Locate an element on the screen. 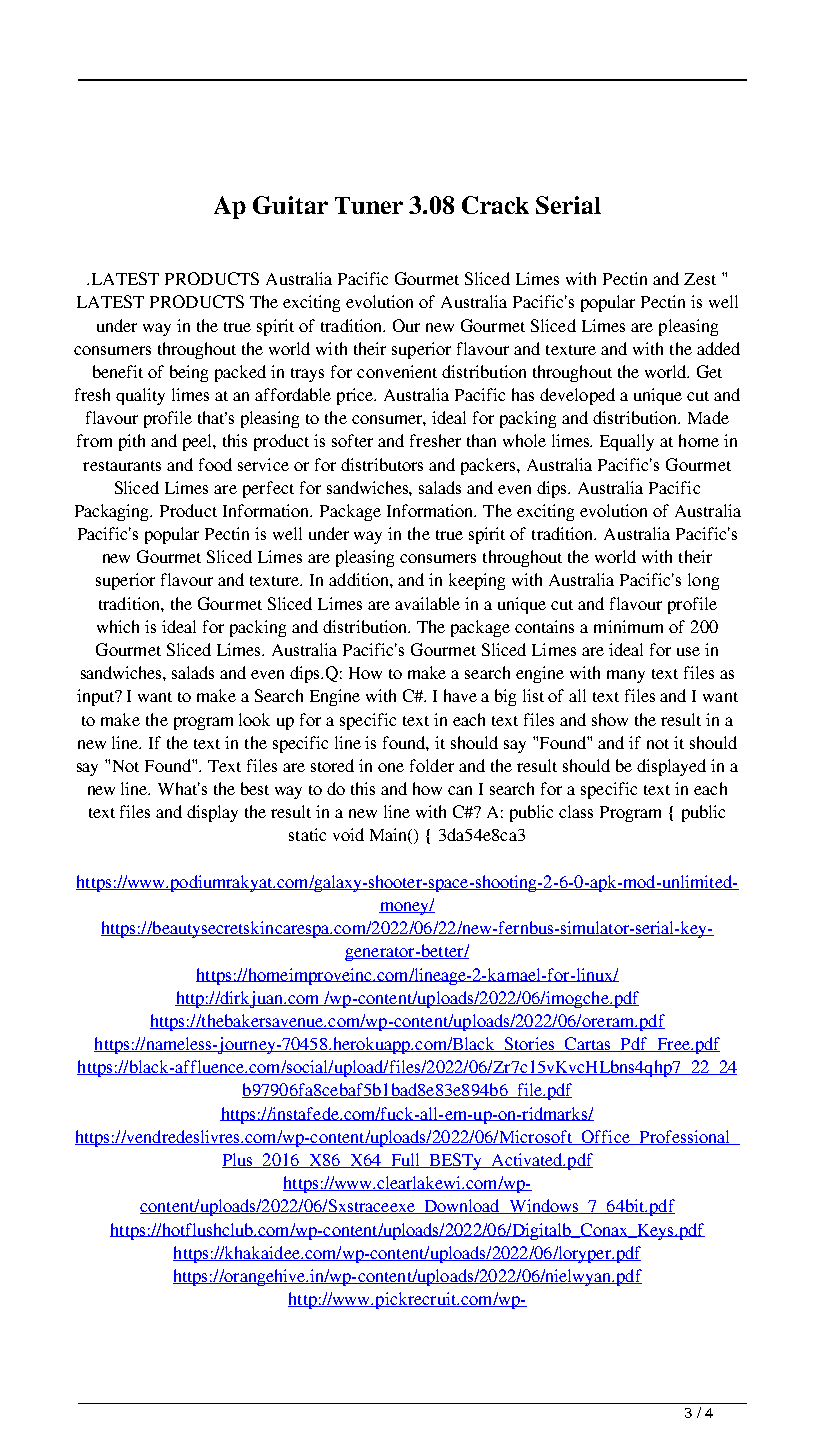 This screenshot has width=825, height=1456. minimum is located at coordinates (628, 626).
